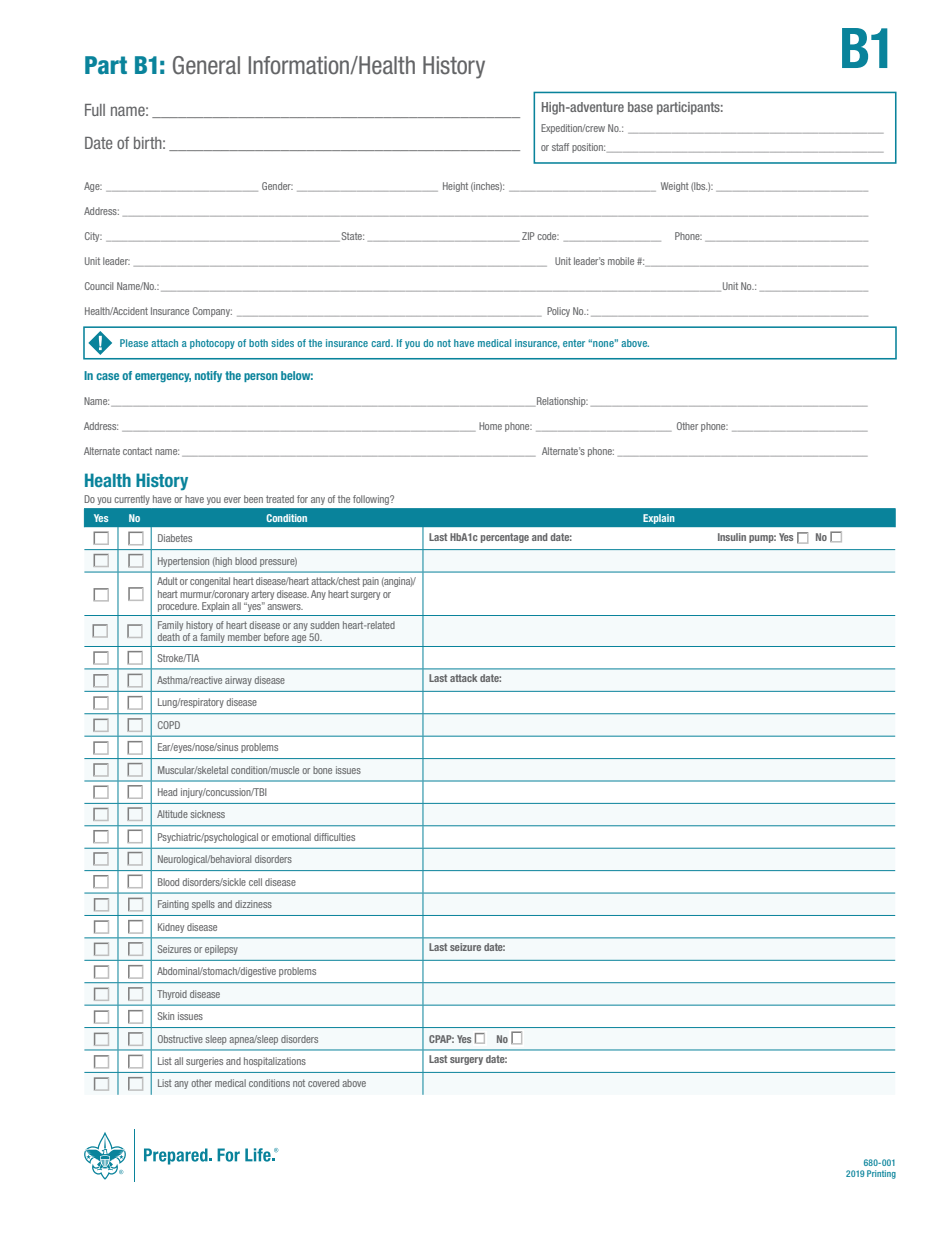  I want to click on General, so click(206, 65).
